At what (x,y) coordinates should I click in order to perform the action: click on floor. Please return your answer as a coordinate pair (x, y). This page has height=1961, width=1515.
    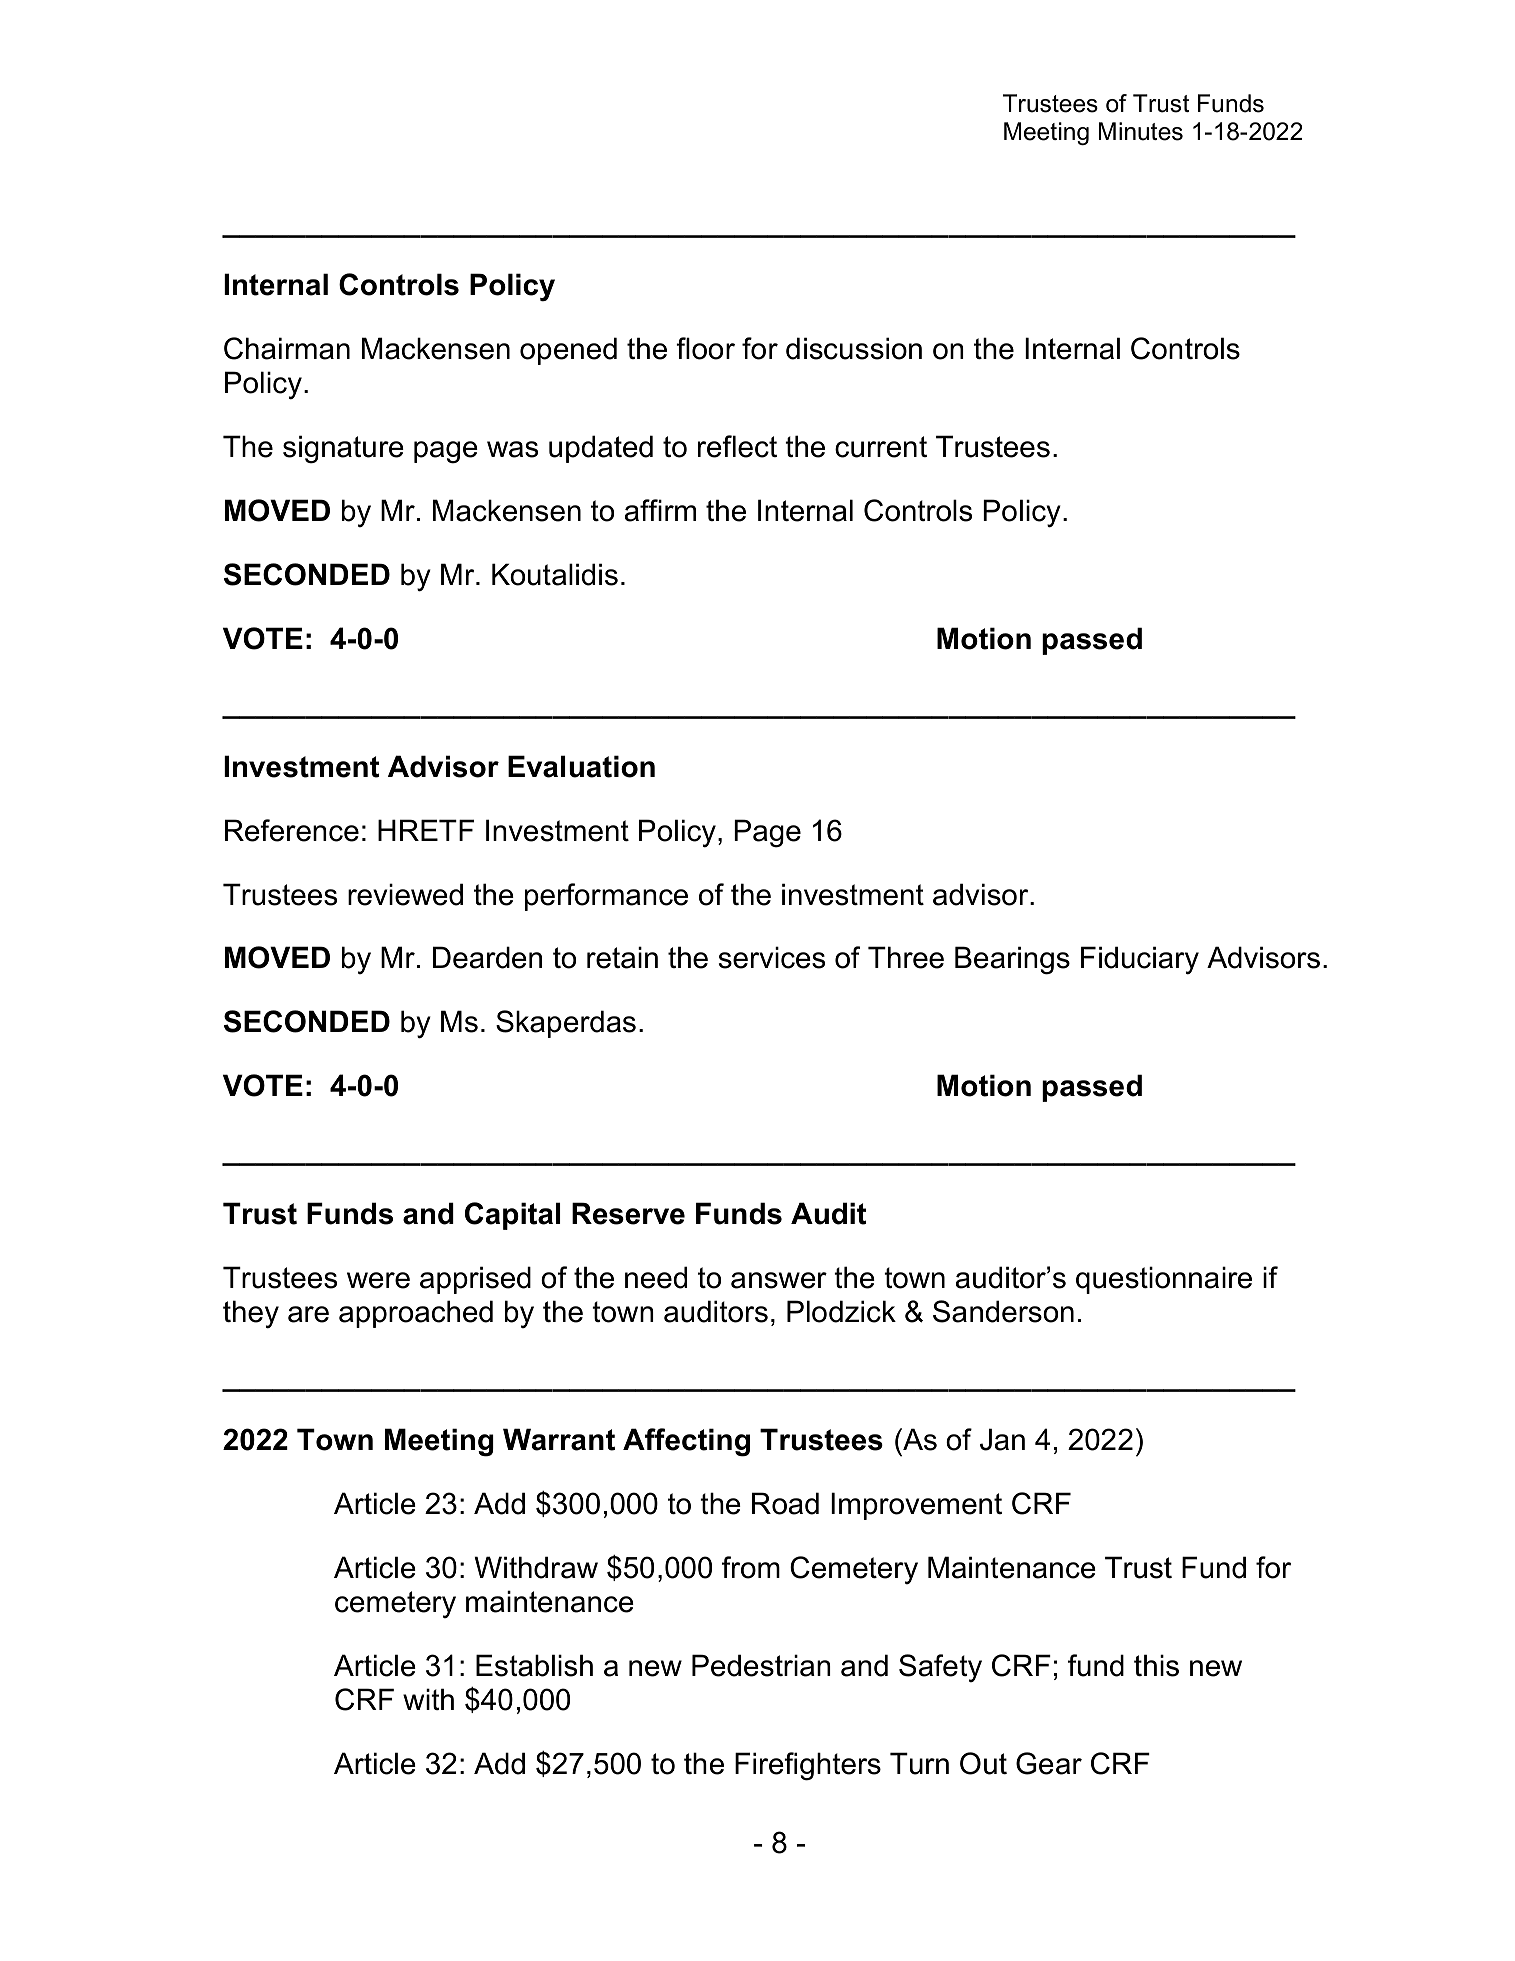
    Looking at the image, I should click on (705, 348).
